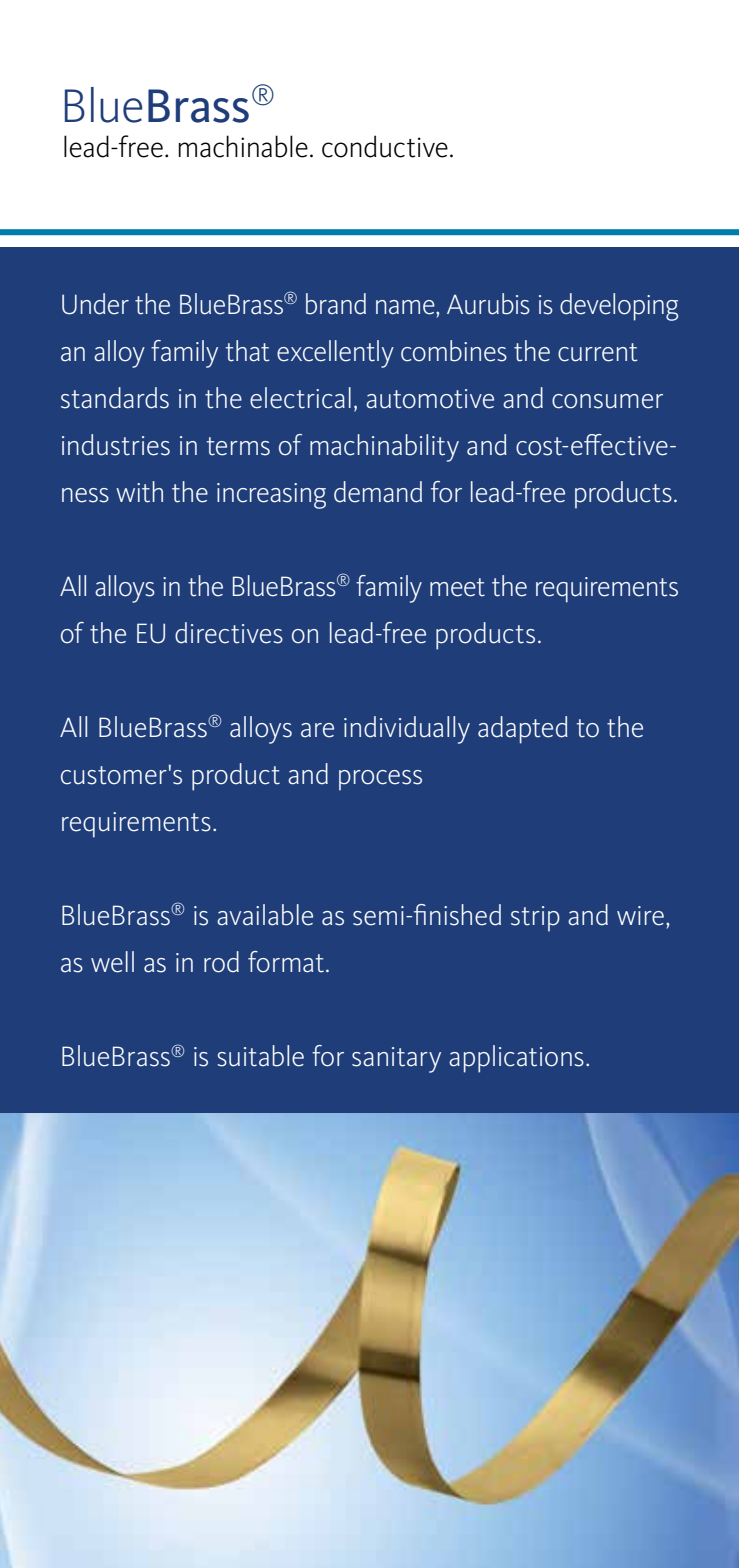 The image size is (739, 1568). Describe the element at coordinates (607, 401) in the screenshot. I see `consumer` at that location.
